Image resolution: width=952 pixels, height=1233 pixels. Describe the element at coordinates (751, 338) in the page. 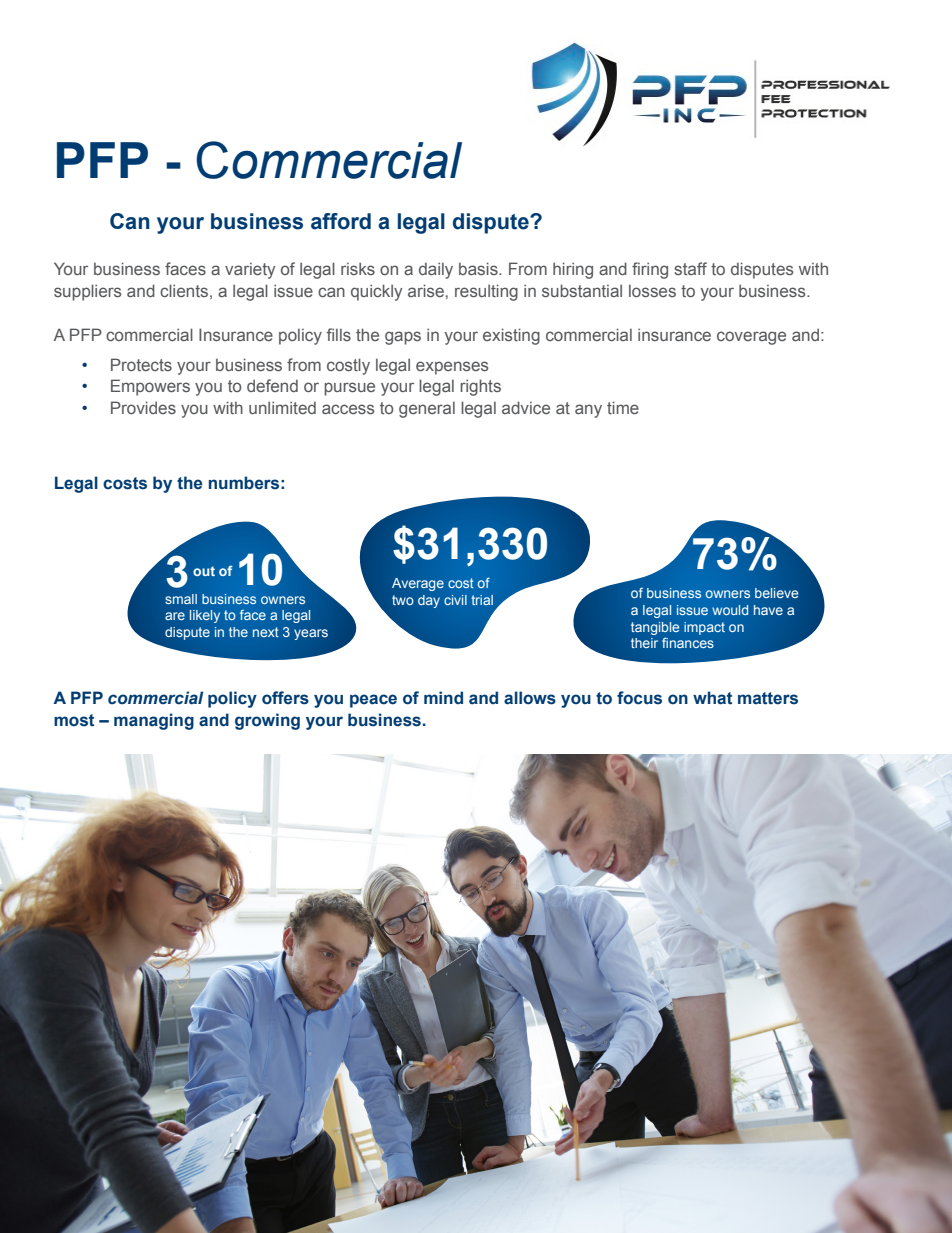

I see `coverage` at that location.
